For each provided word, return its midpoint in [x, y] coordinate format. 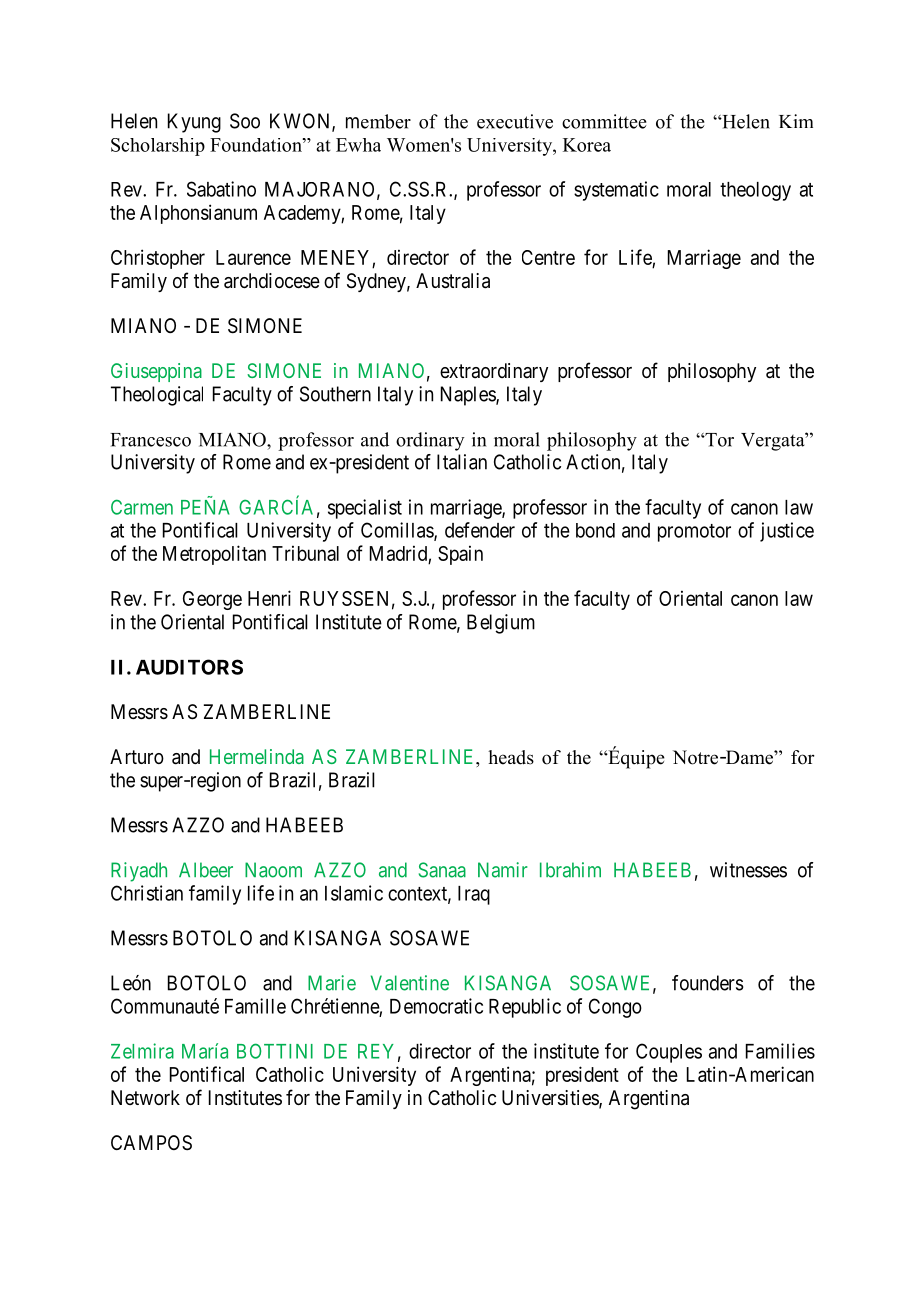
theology [755, 191]
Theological [157, 396]
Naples [469, 396]
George [212, 600]
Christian [147, 893]
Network [145, 1097]
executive [515, 121]
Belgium [501, 624]
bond [595, 530]
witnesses [748, 870]
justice [787, 532]
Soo [245, 121]
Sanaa [442, 870]
